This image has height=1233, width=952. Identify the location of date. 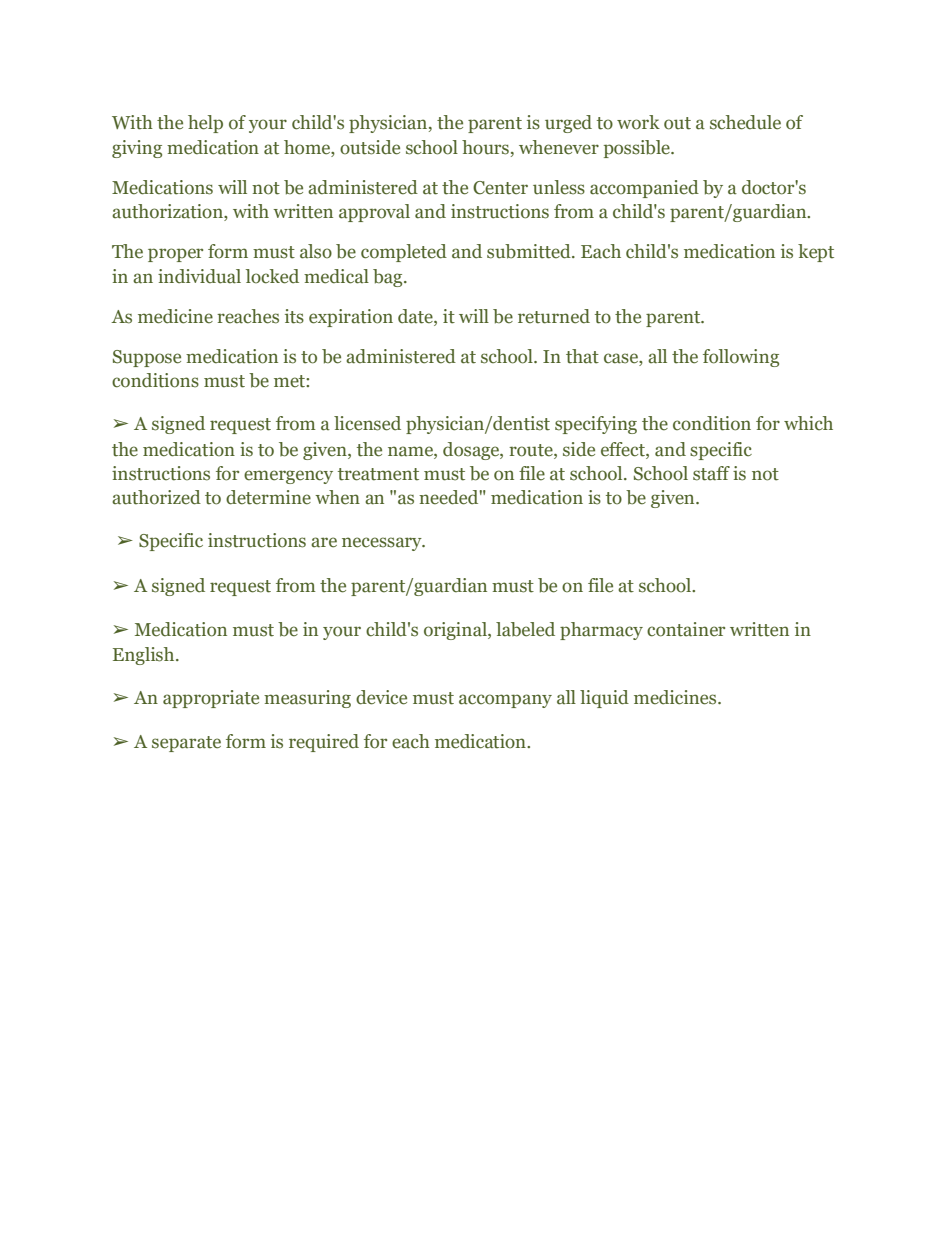
(416, 316).
